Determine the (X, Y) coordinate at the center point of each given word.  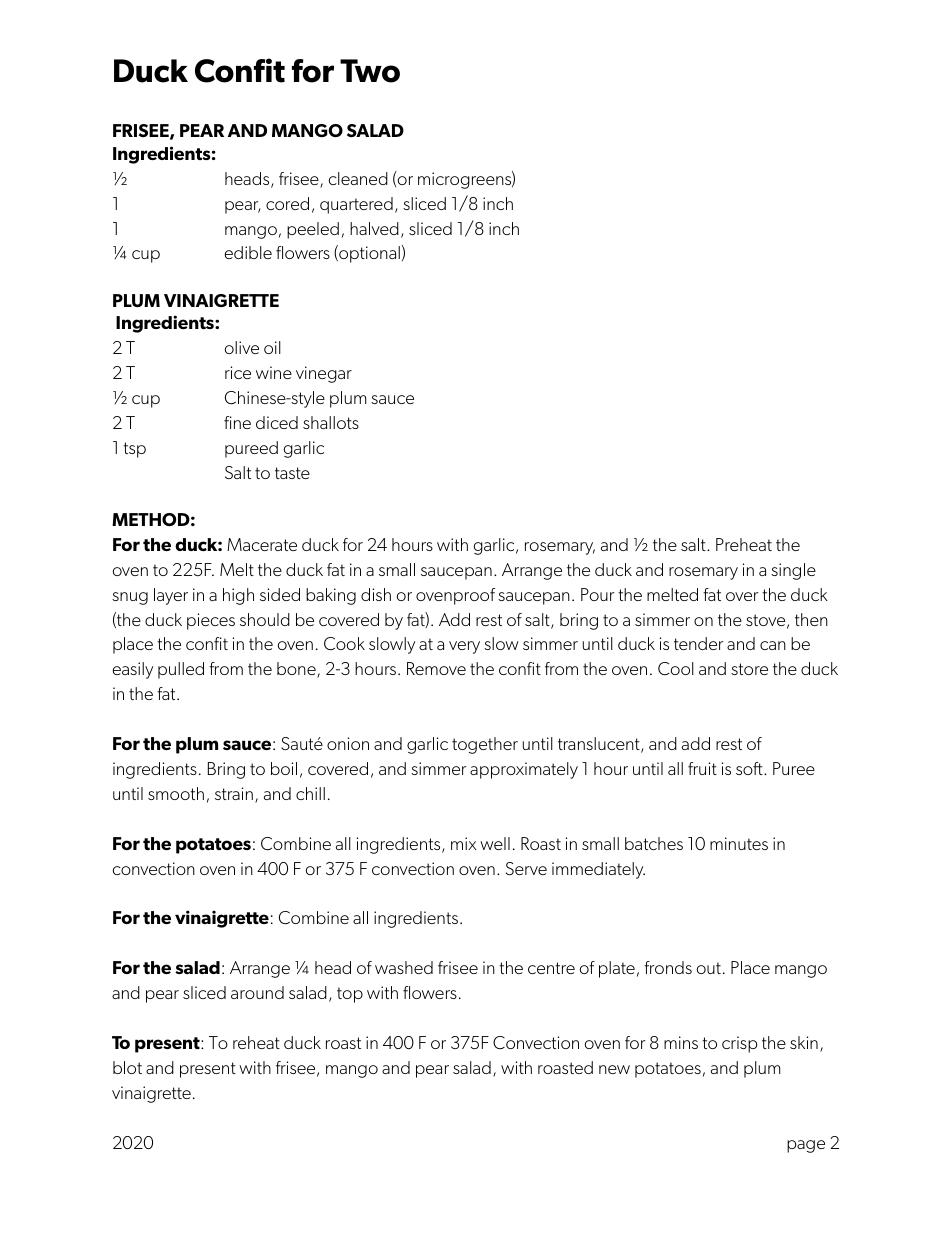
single (793, 571)
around (257, 992)
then (811, 619)
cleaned (358, 178)
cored (287, 203)
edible (248, 252)
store (749, 669)
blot (127, 1067)
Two (370, 71)
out (708, 968)
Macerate (262, 544)
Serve (526, 869)
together (485, 745)
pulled (181, 670)
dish (376, 594)
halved (374, 228)
